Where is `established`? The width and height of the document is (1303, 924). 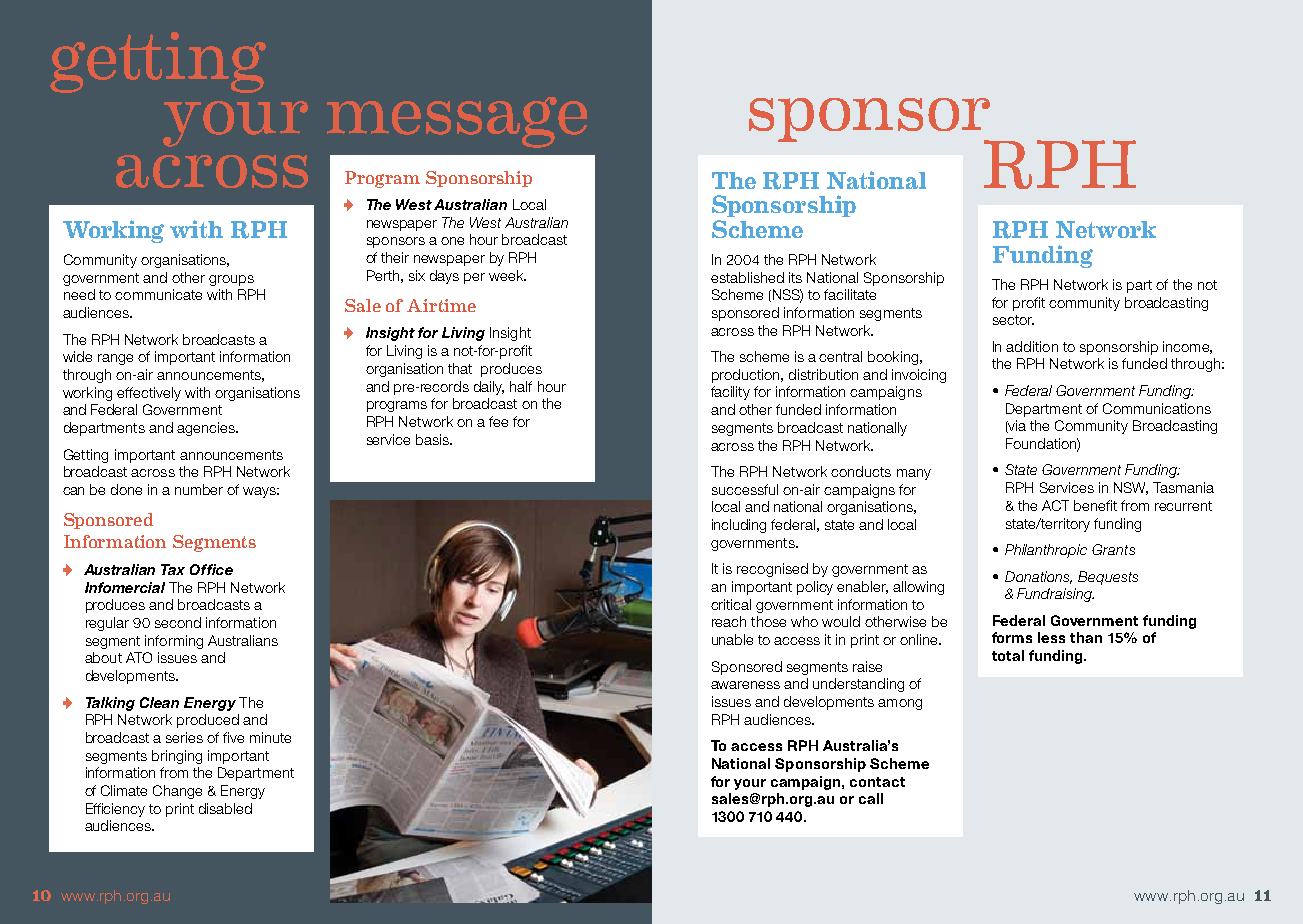 established is located at coordinates (747, 277).
